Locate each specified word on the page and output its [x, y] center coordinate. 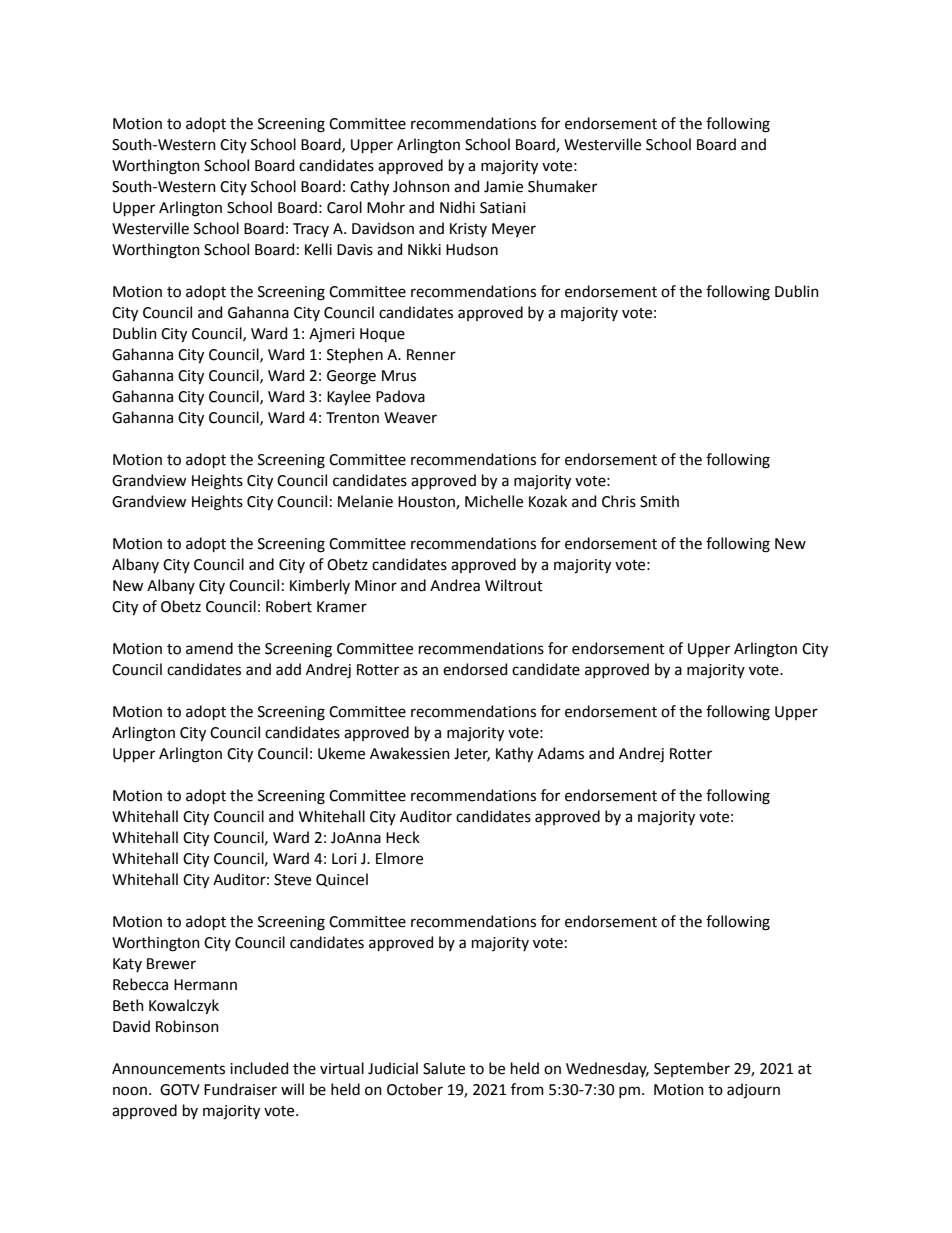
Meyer [514, 230]
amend [209, 648]
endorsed [475, 669]
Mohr [386, 207]
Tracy [311, 230]
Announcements [168, 1069]
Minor [376, 586]
